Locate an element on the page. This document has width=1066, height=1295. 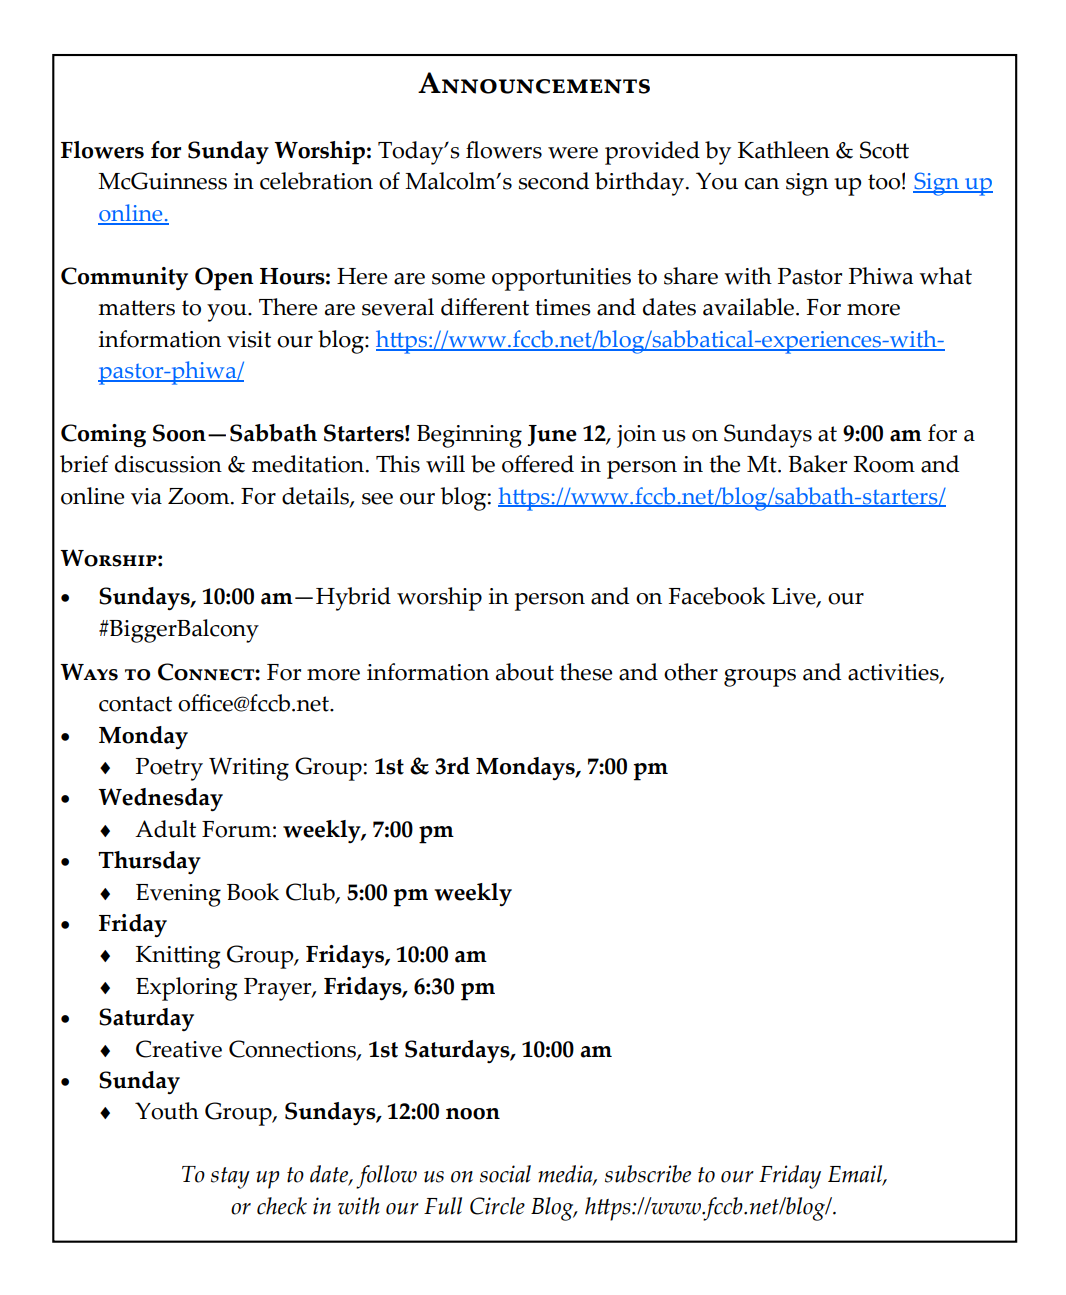
activities is located at coordinates (894, 673).
